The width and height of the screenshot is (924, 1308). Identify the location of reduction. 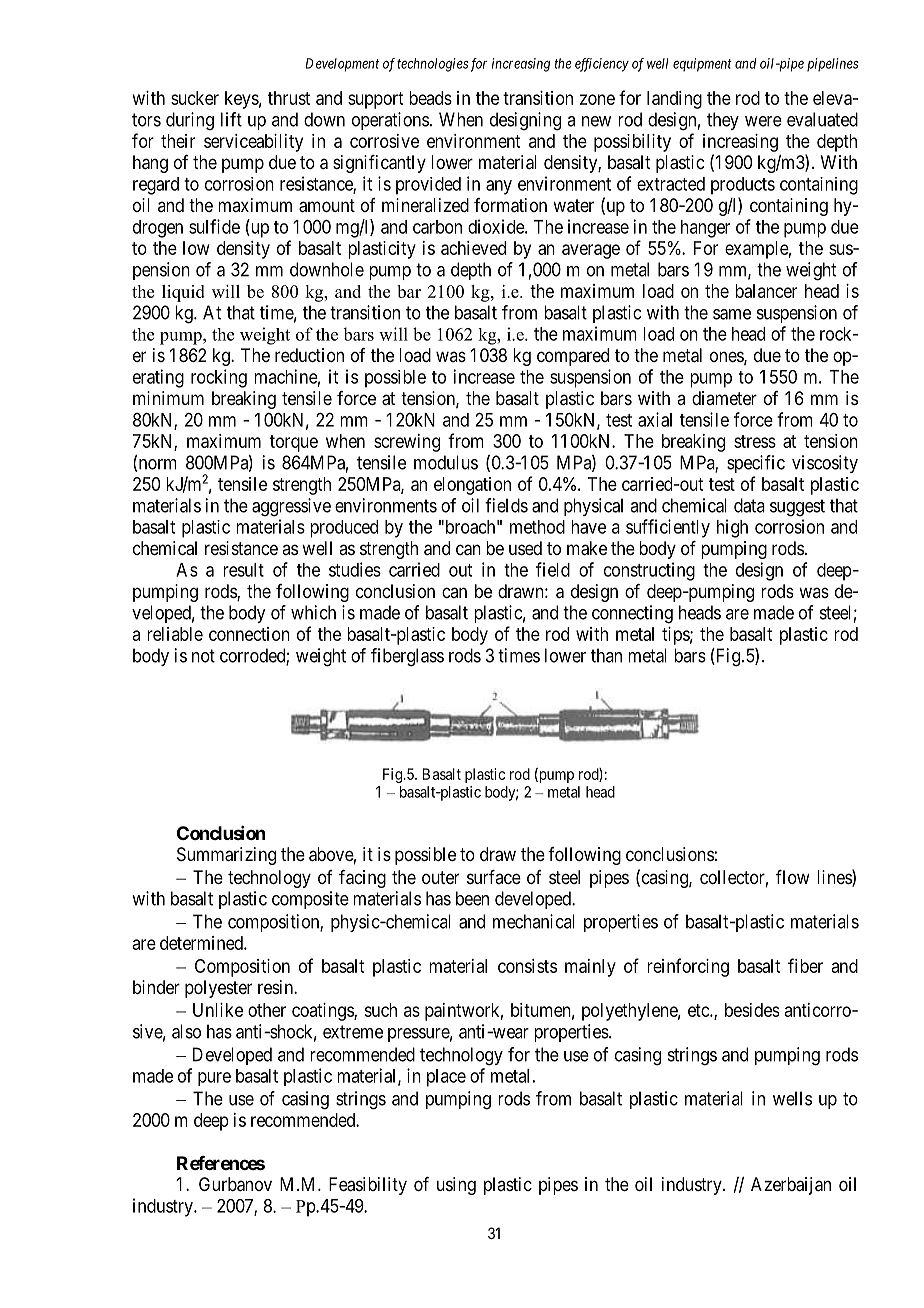
(309, 355).
